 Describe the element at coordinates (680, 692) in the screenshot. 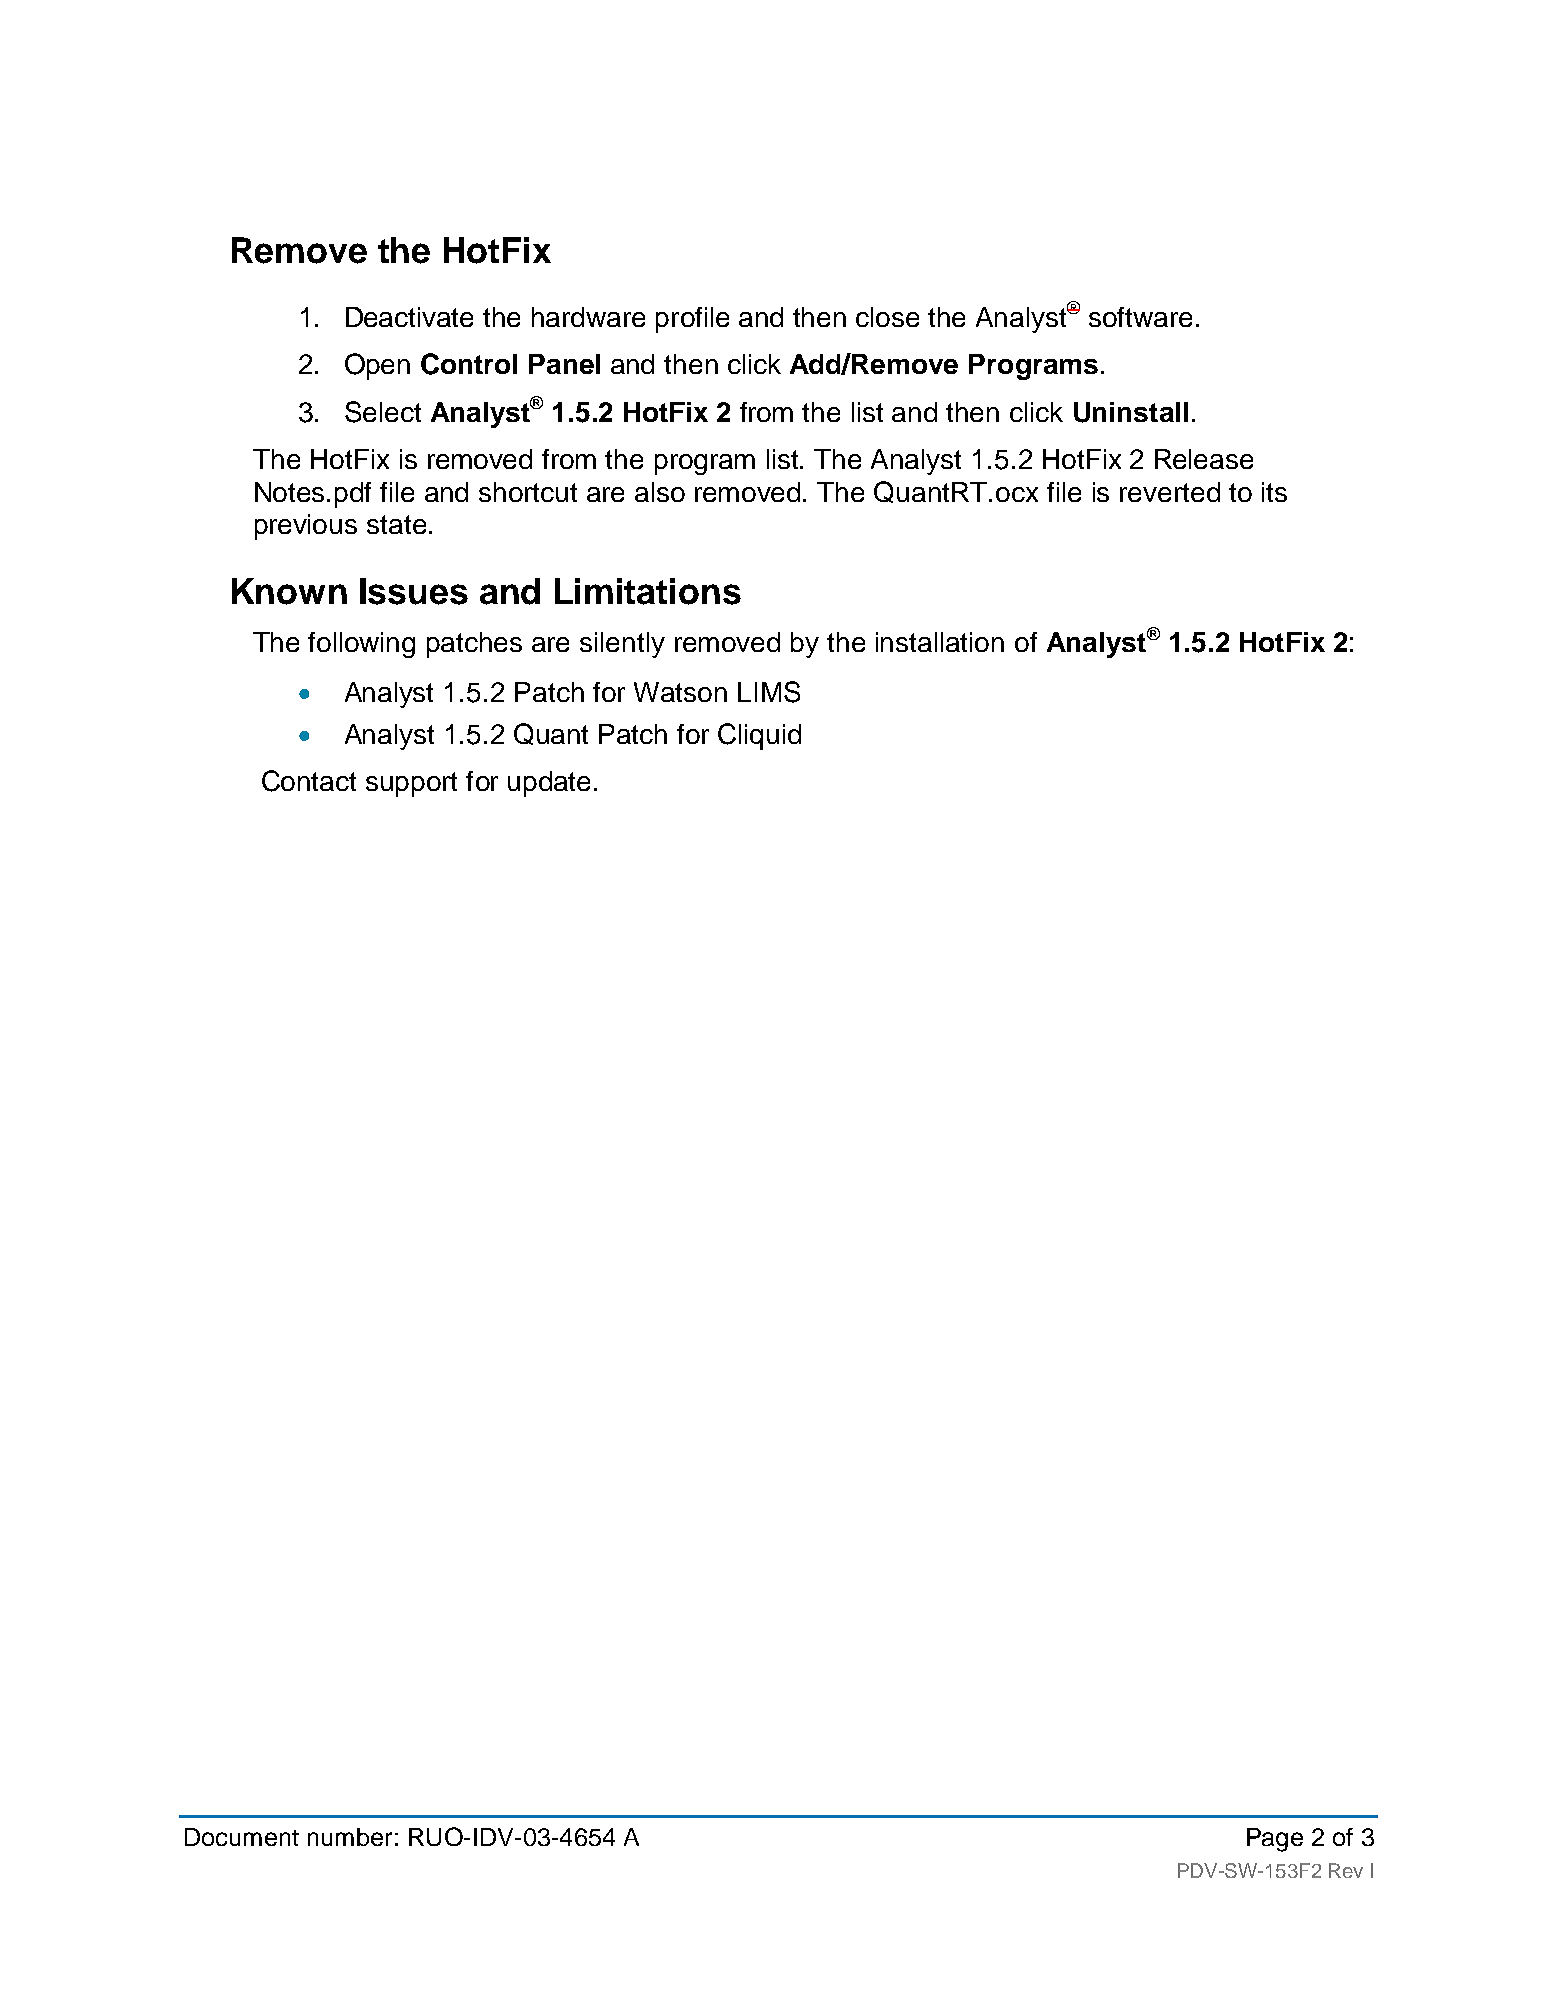

I see `Watson` at that location.
